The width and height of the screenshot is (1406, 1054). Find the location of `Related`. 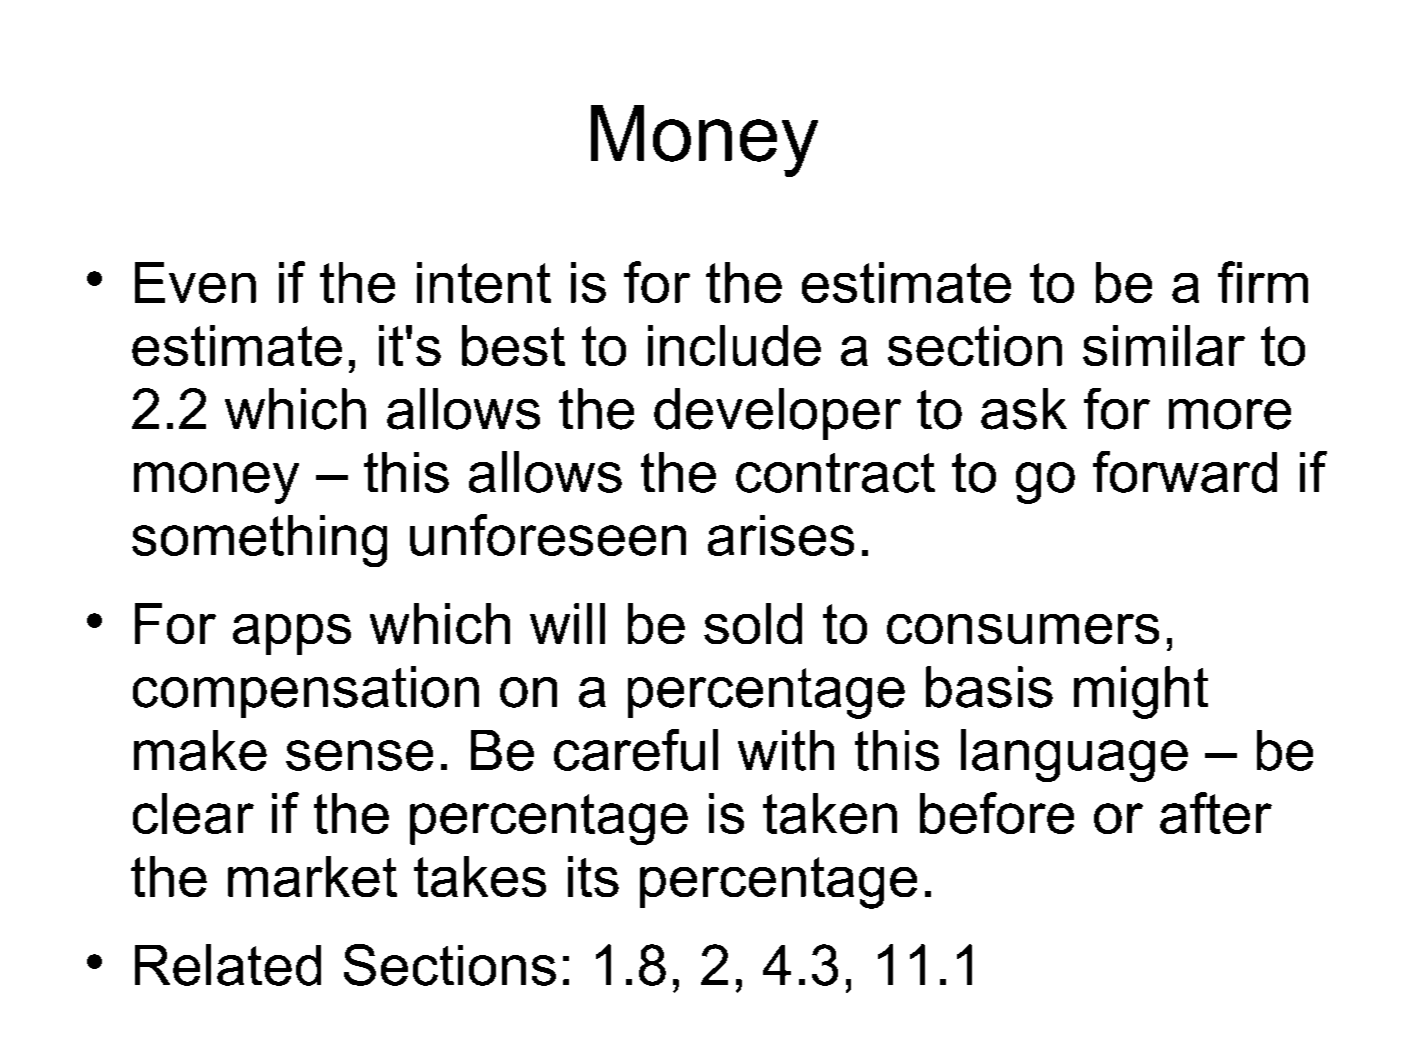

Related is located at coordinates (228, 965).
